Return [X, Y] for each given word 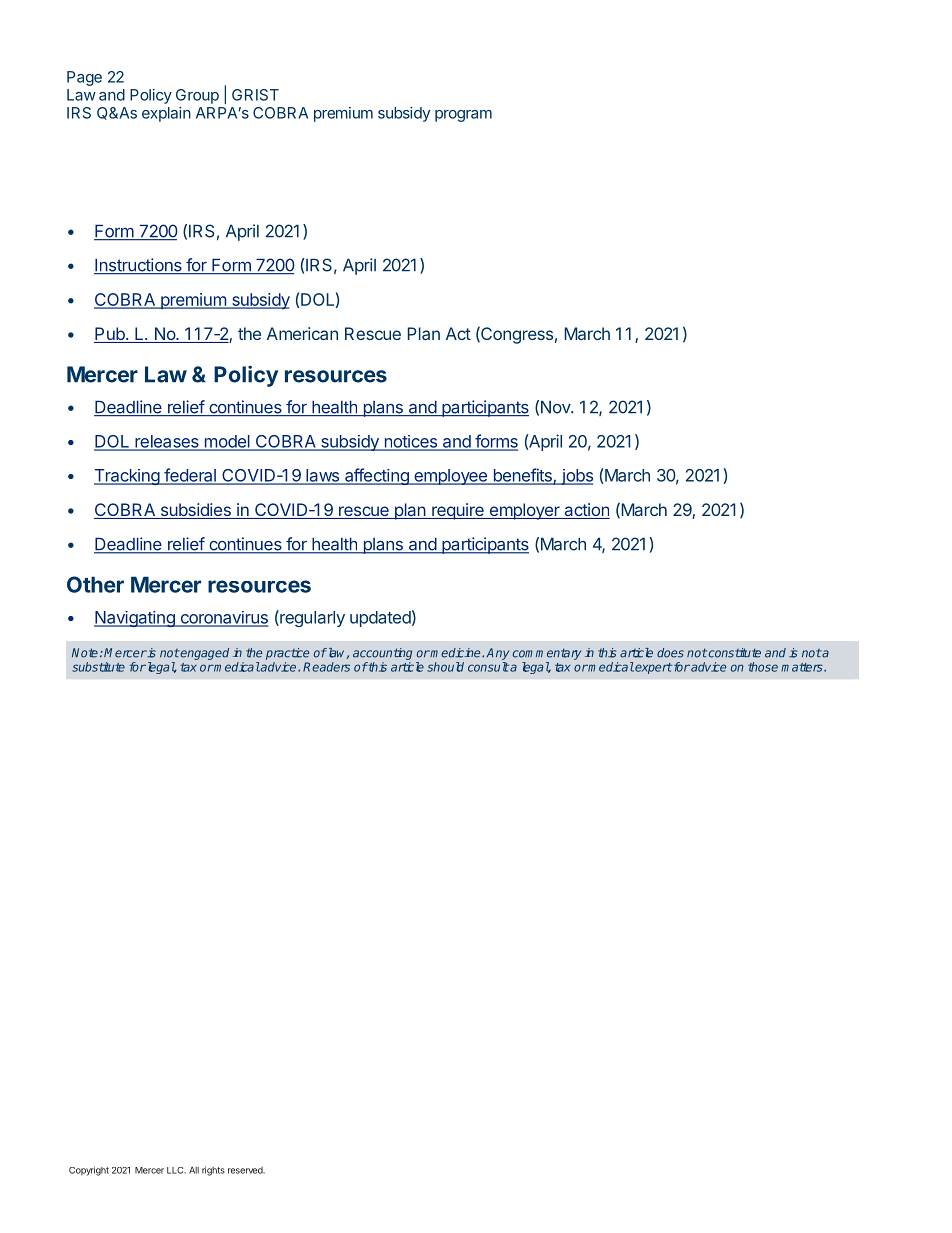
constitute [735, 653]
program [463, 116]
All [194, 1170]
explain [166, 114]
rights [213, 1171]
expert [652, 668]
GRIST [255, 95]
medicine [456, 653]
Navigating [135, 619]
